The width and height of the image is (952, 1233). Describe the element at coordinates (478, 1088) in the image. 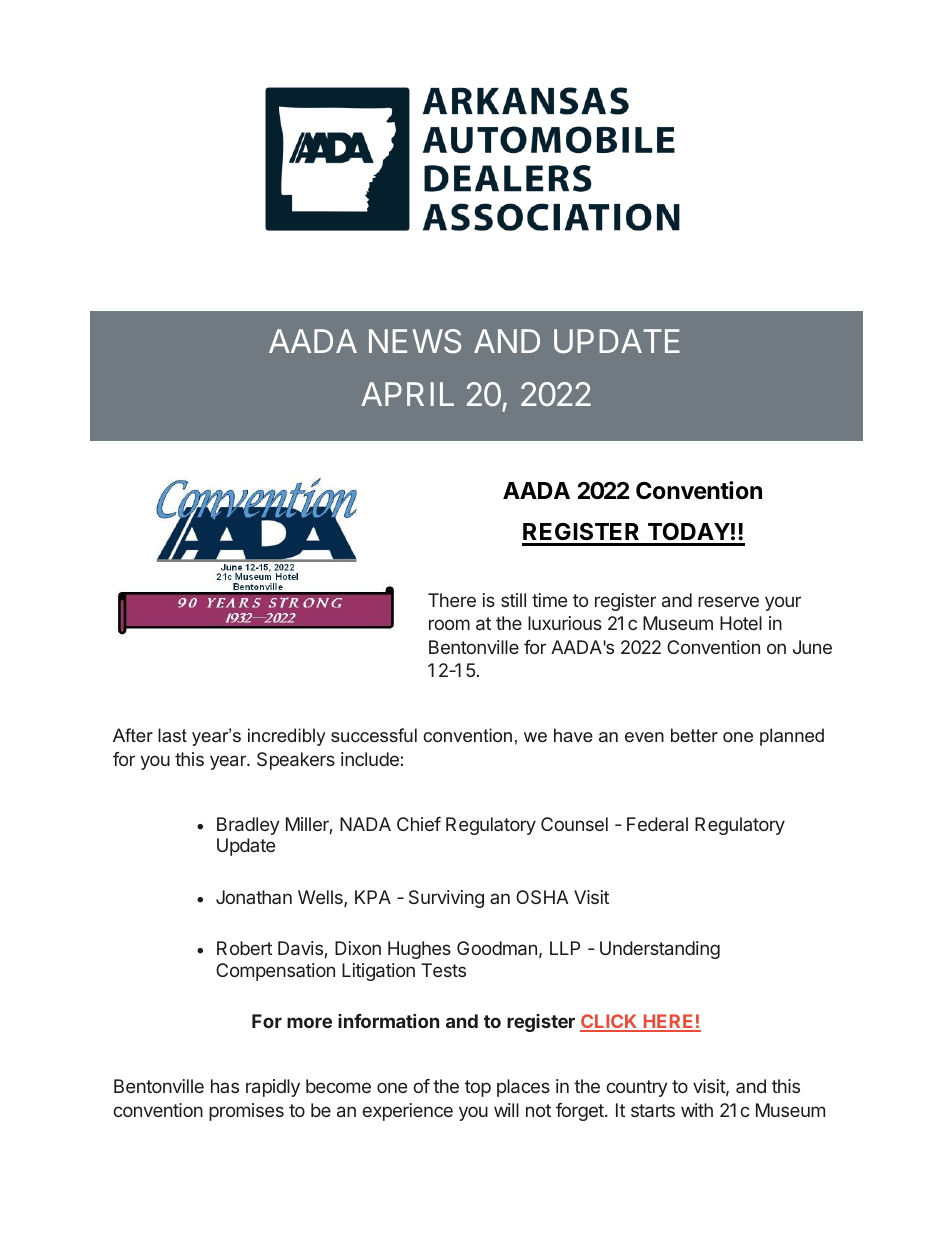

I see `top` at that location.
